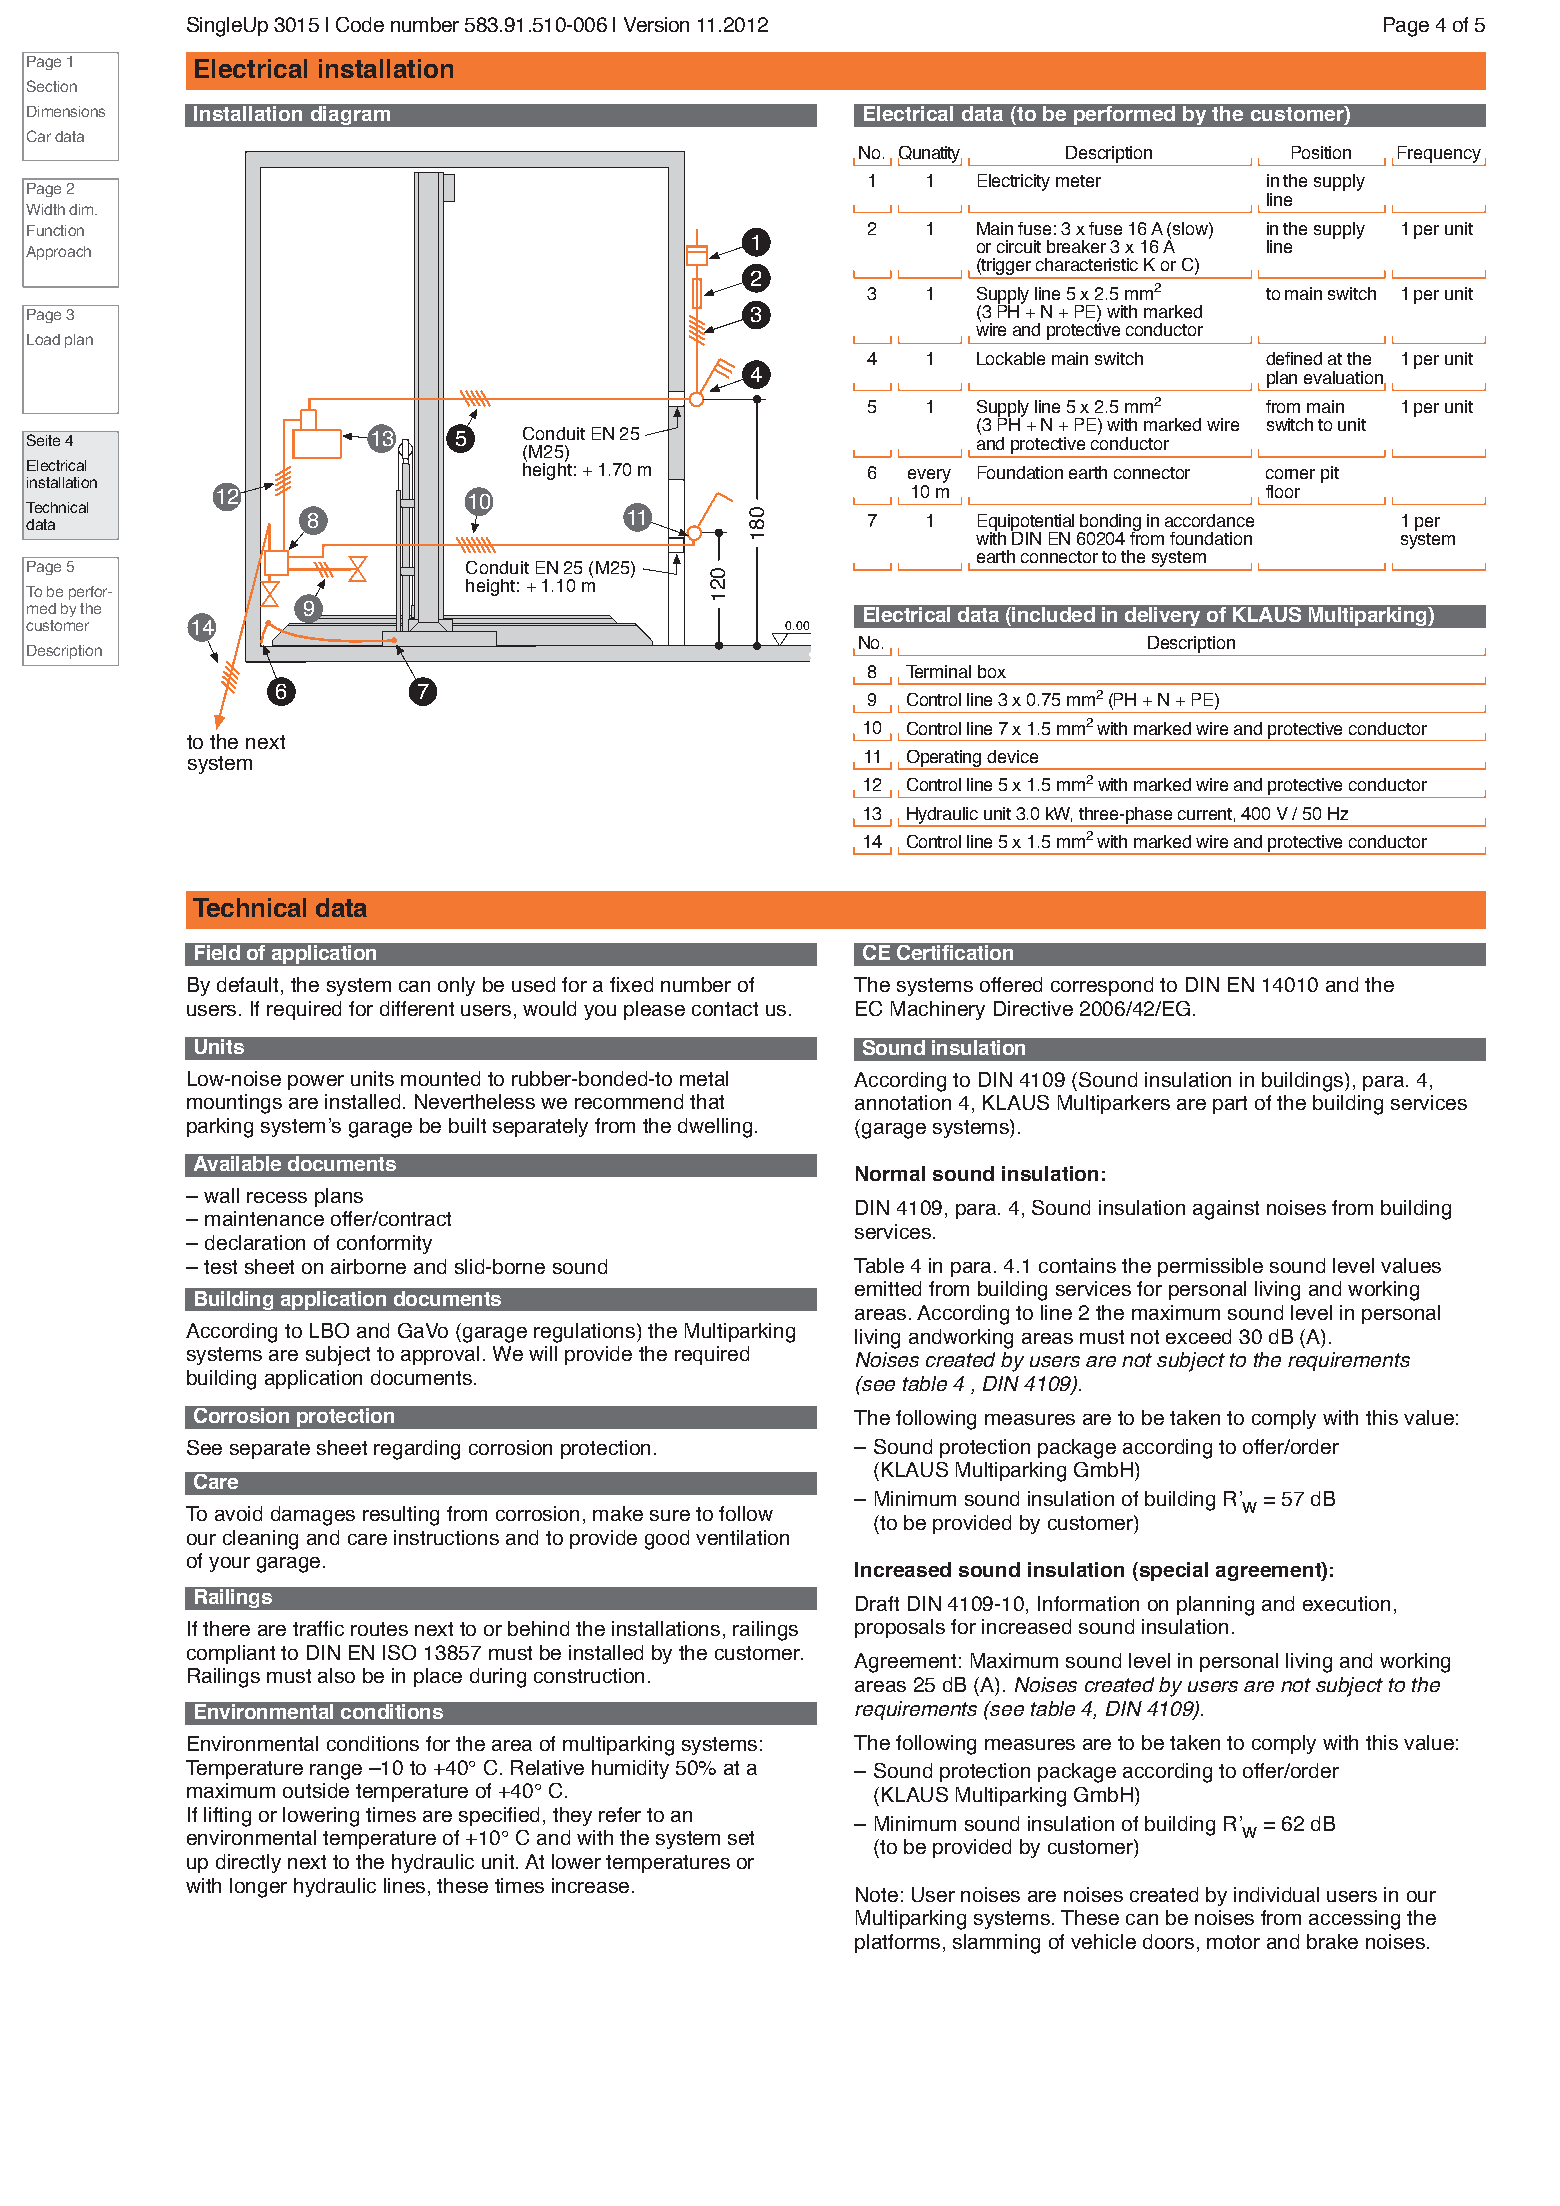  I want to click on Position, so click(1321, 152).
